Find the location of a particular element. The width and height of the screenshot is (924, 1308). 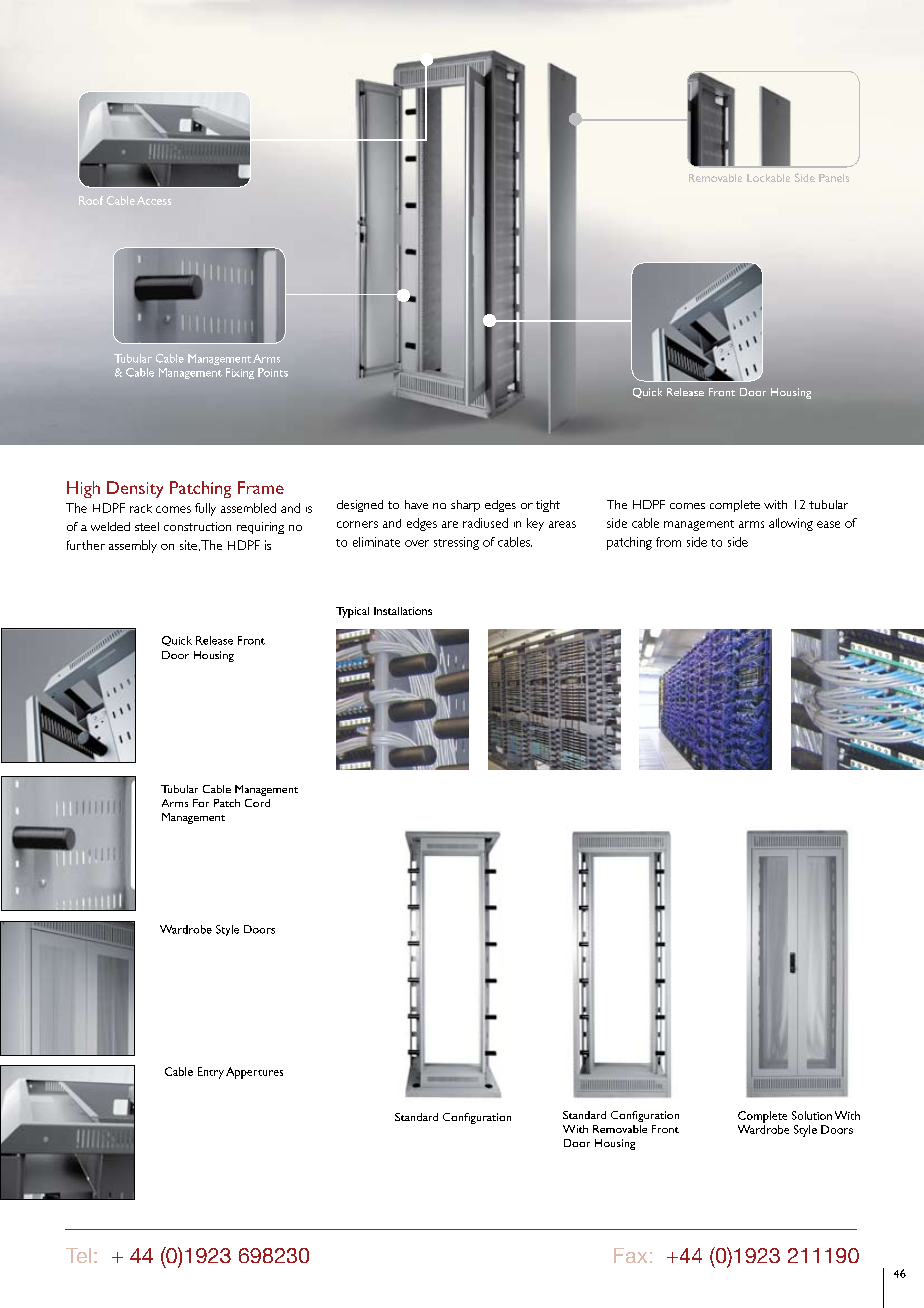

Points is located at coordinates (273, 372).
